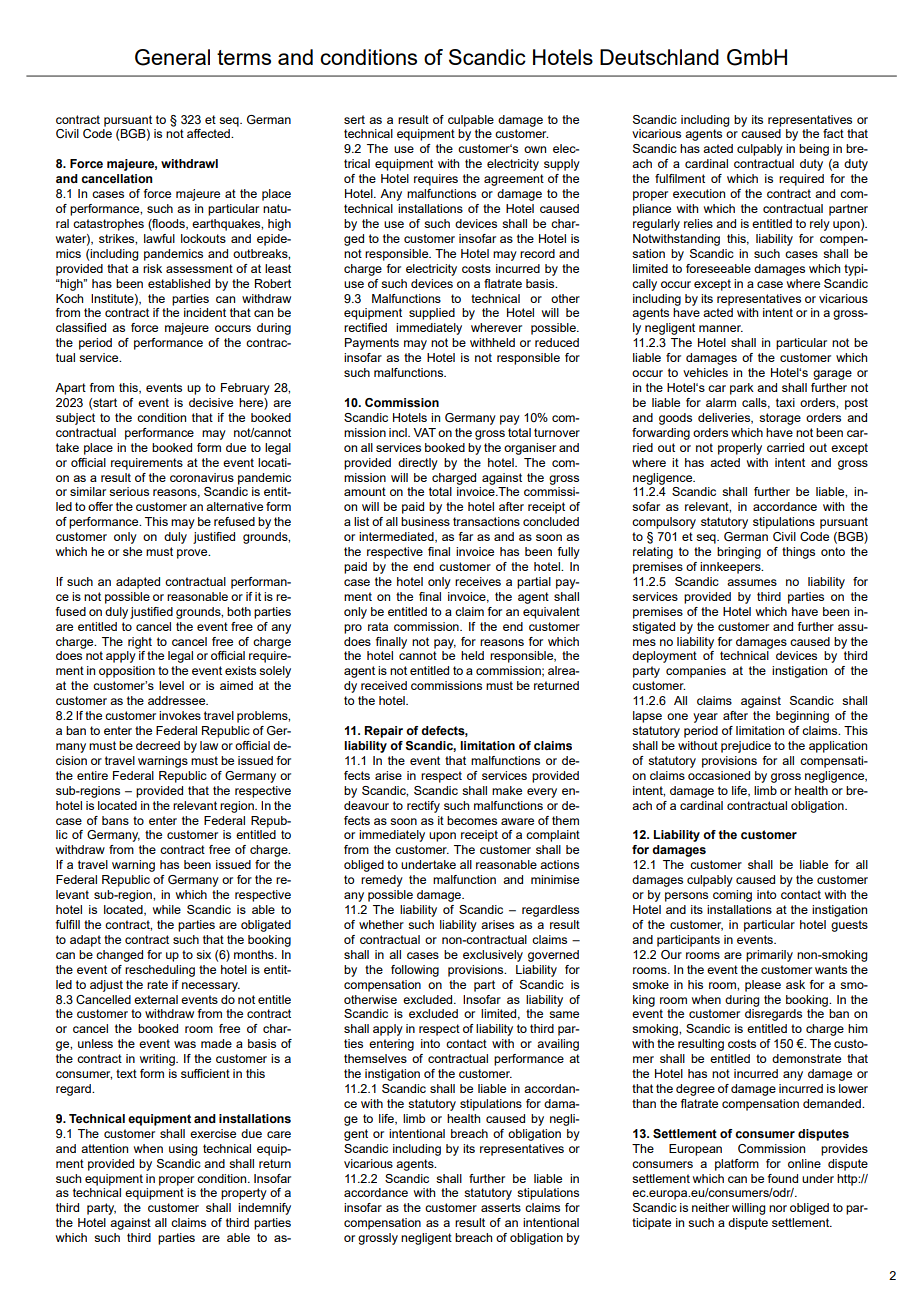  I want to click on supplied, so click(432, 314).
